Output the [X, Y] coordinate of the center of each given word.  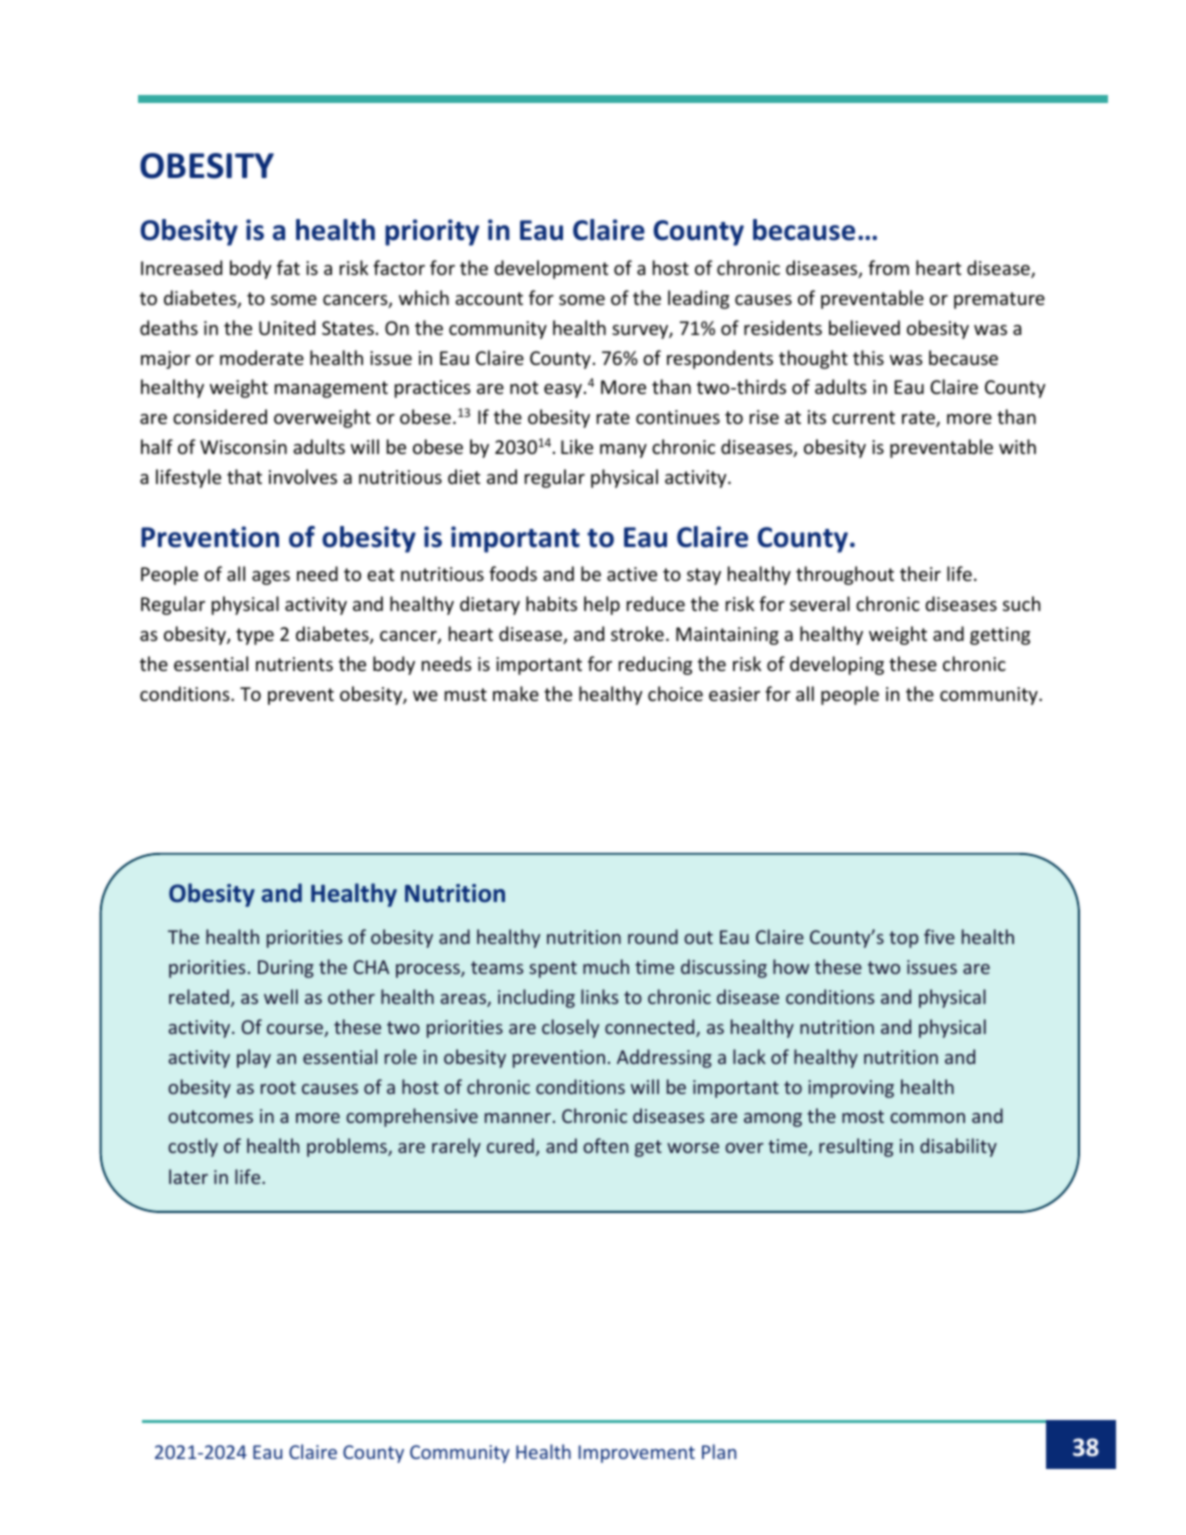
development [551, 269]
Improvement [637, 1454]
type [255, 636]
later [188, 1176]
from [888, 267]
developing [837, 665]
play [254, 1058]
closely [570, 1028]
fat [288, 267]
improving [851, 1089]
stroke [637, 633]
